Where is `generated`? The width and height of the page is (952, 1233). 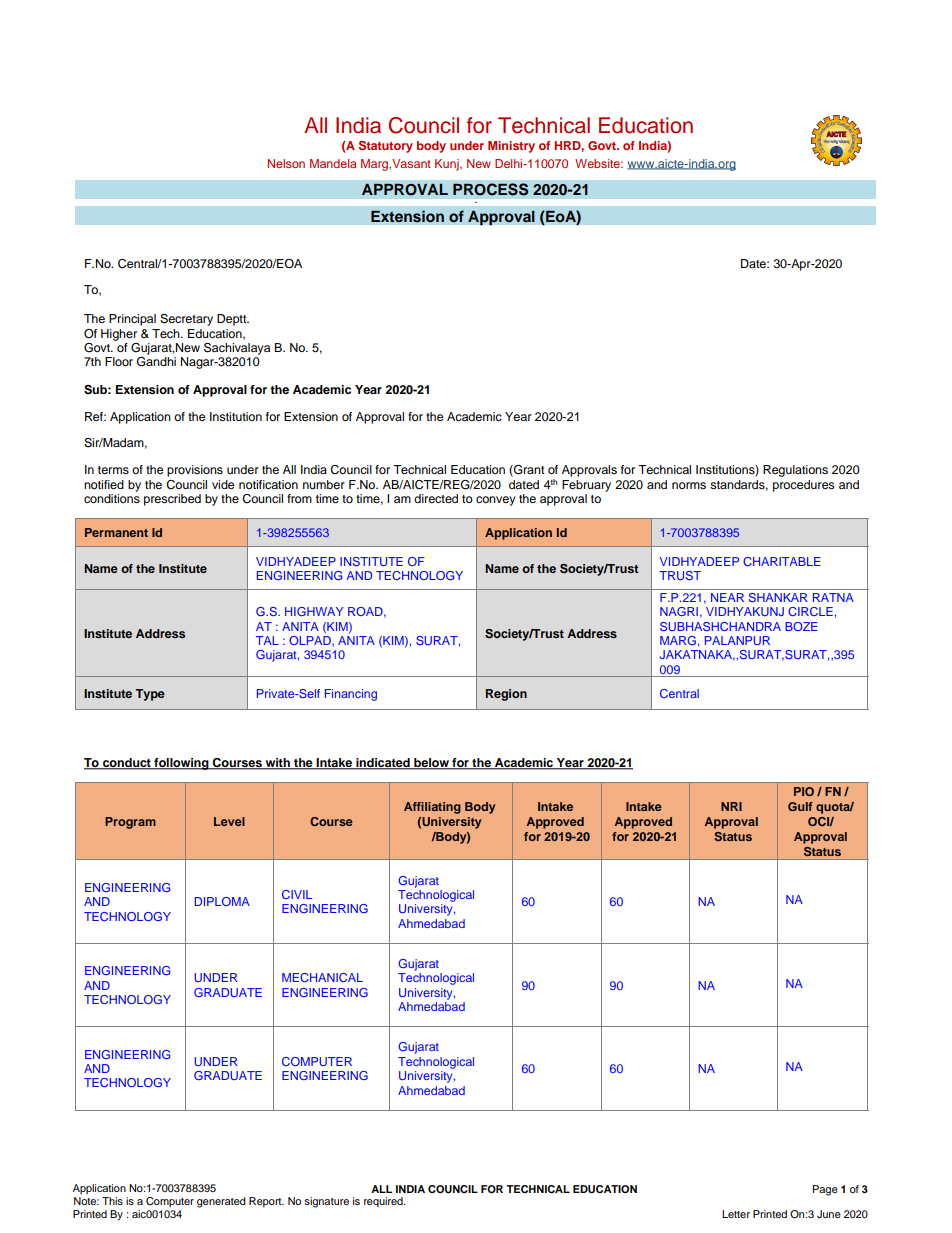 generated is located at coordinates (221, 1202).
